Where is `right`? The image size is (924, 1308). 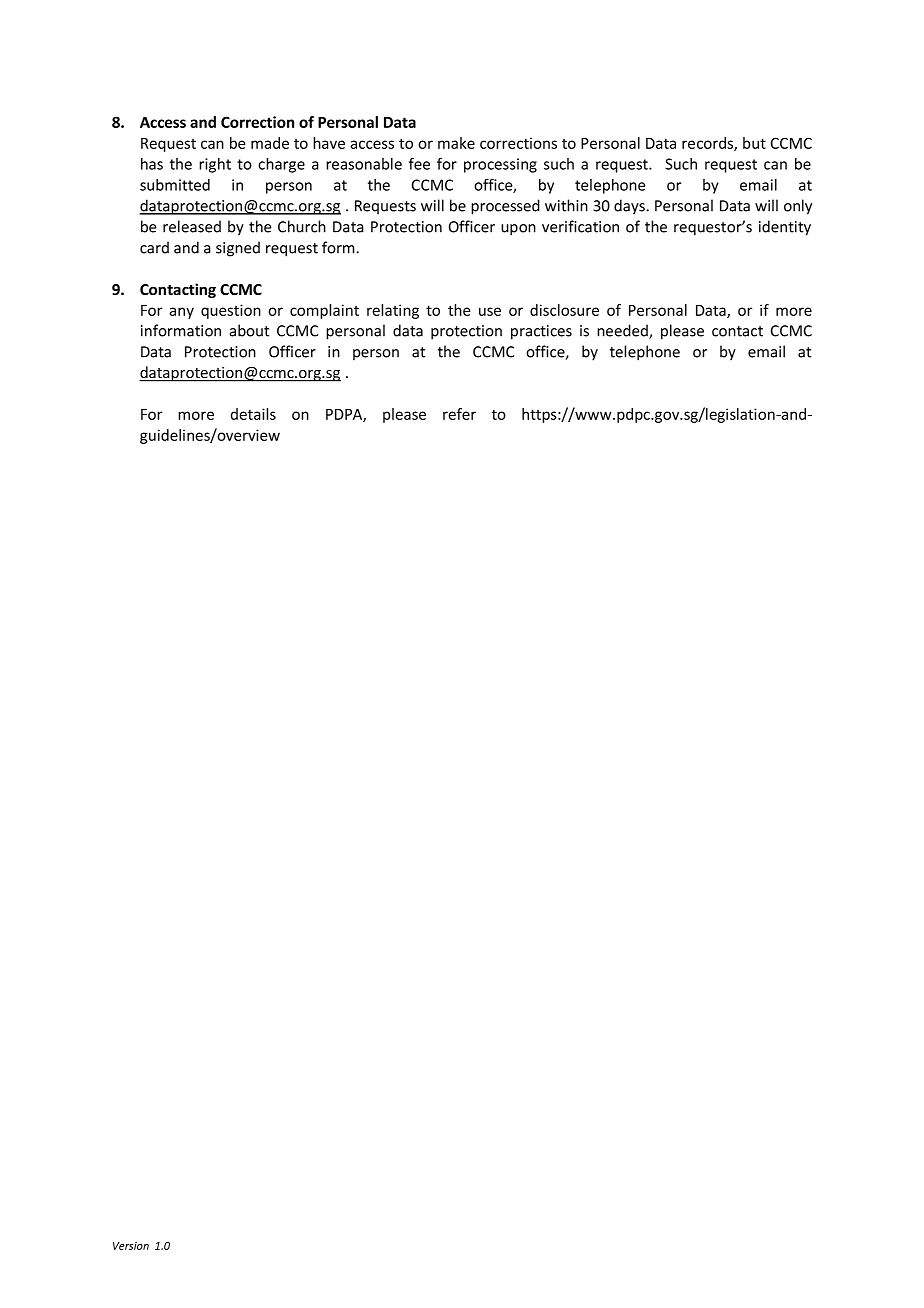
right is located at coordinates (215, 165).
